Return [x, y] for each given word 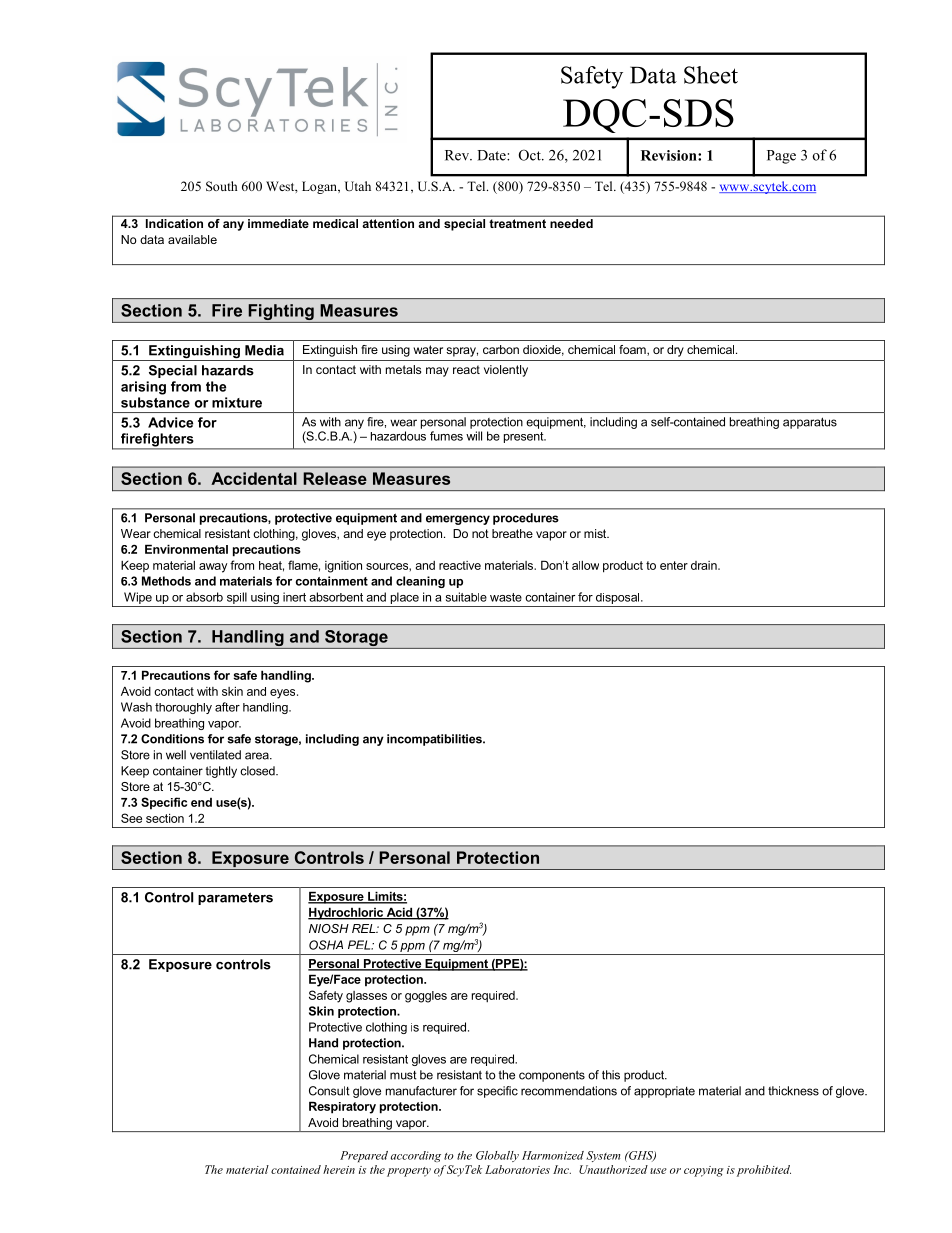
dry [675, 351]
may [437, 372]
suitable [466, 597]
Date [492, 155]
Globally [497, 1156]
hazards [228, 370]
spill [236, 599]
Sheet [711, 75]
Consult [329, 1091]
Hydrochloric [346, 913]
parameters [235, 898]
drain [705, 565]
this [611, 1075]
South [221, 186]
